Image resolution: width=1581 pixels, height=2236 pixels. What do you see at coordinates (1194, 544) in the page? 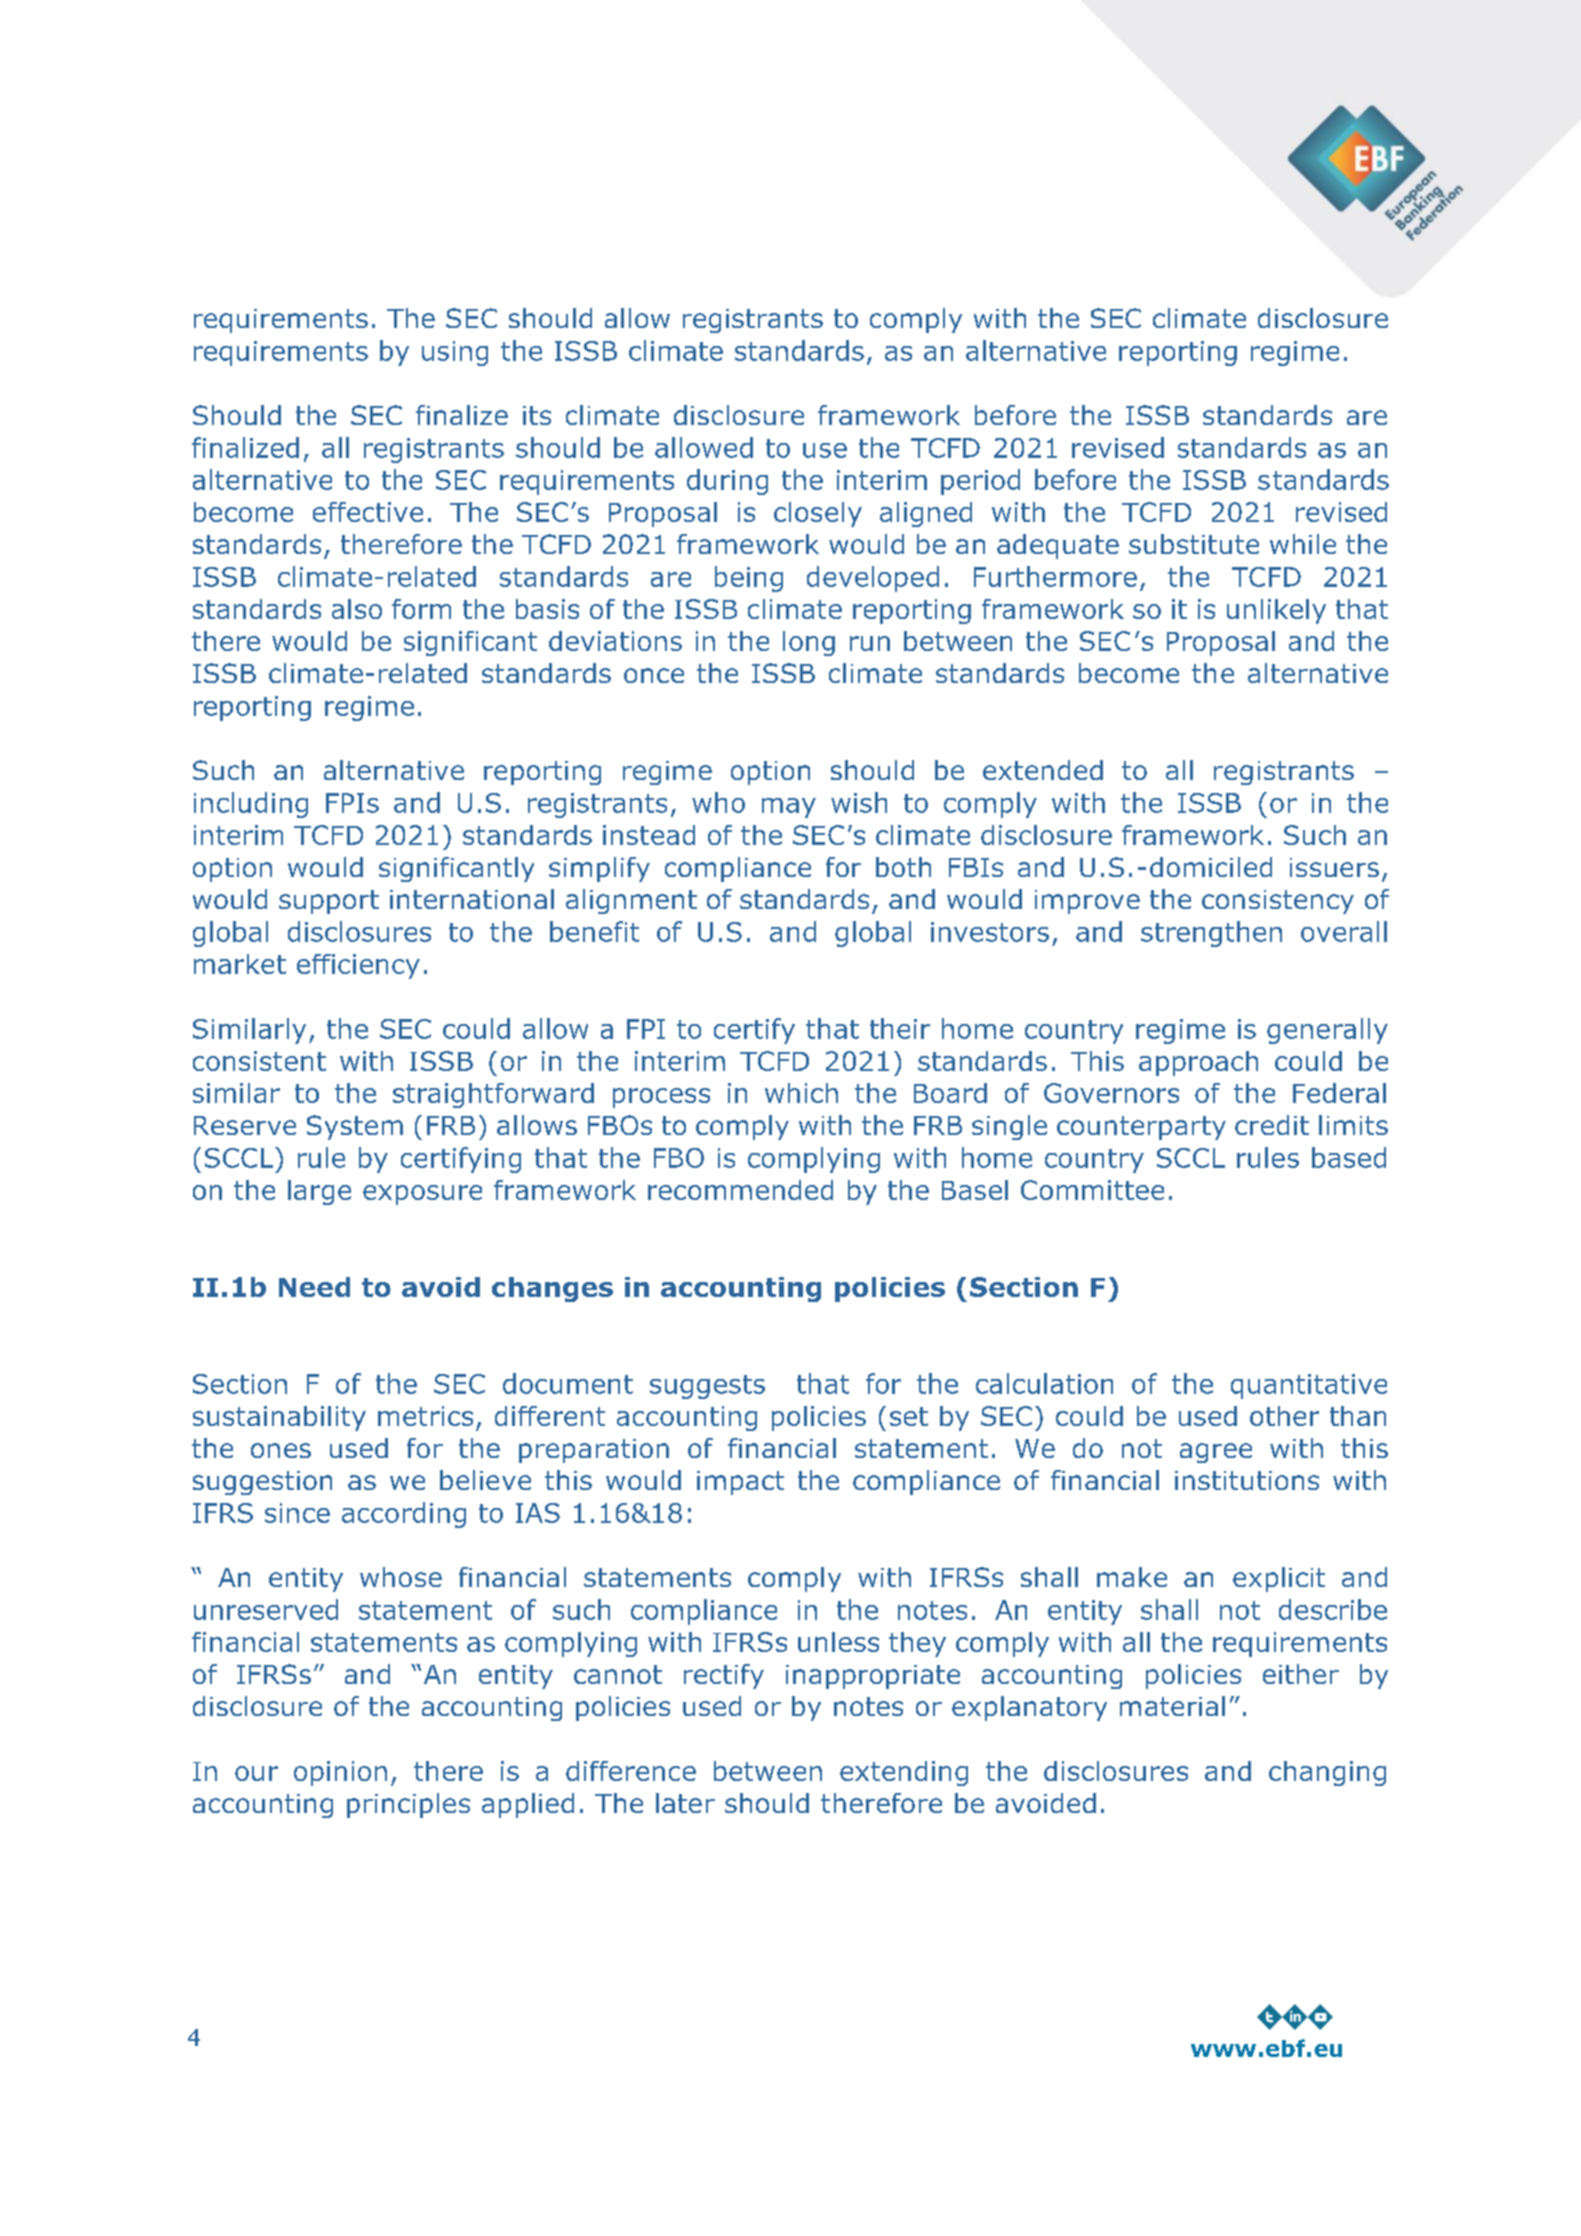
I see `substitute` at bounding box center [1194, 544].
